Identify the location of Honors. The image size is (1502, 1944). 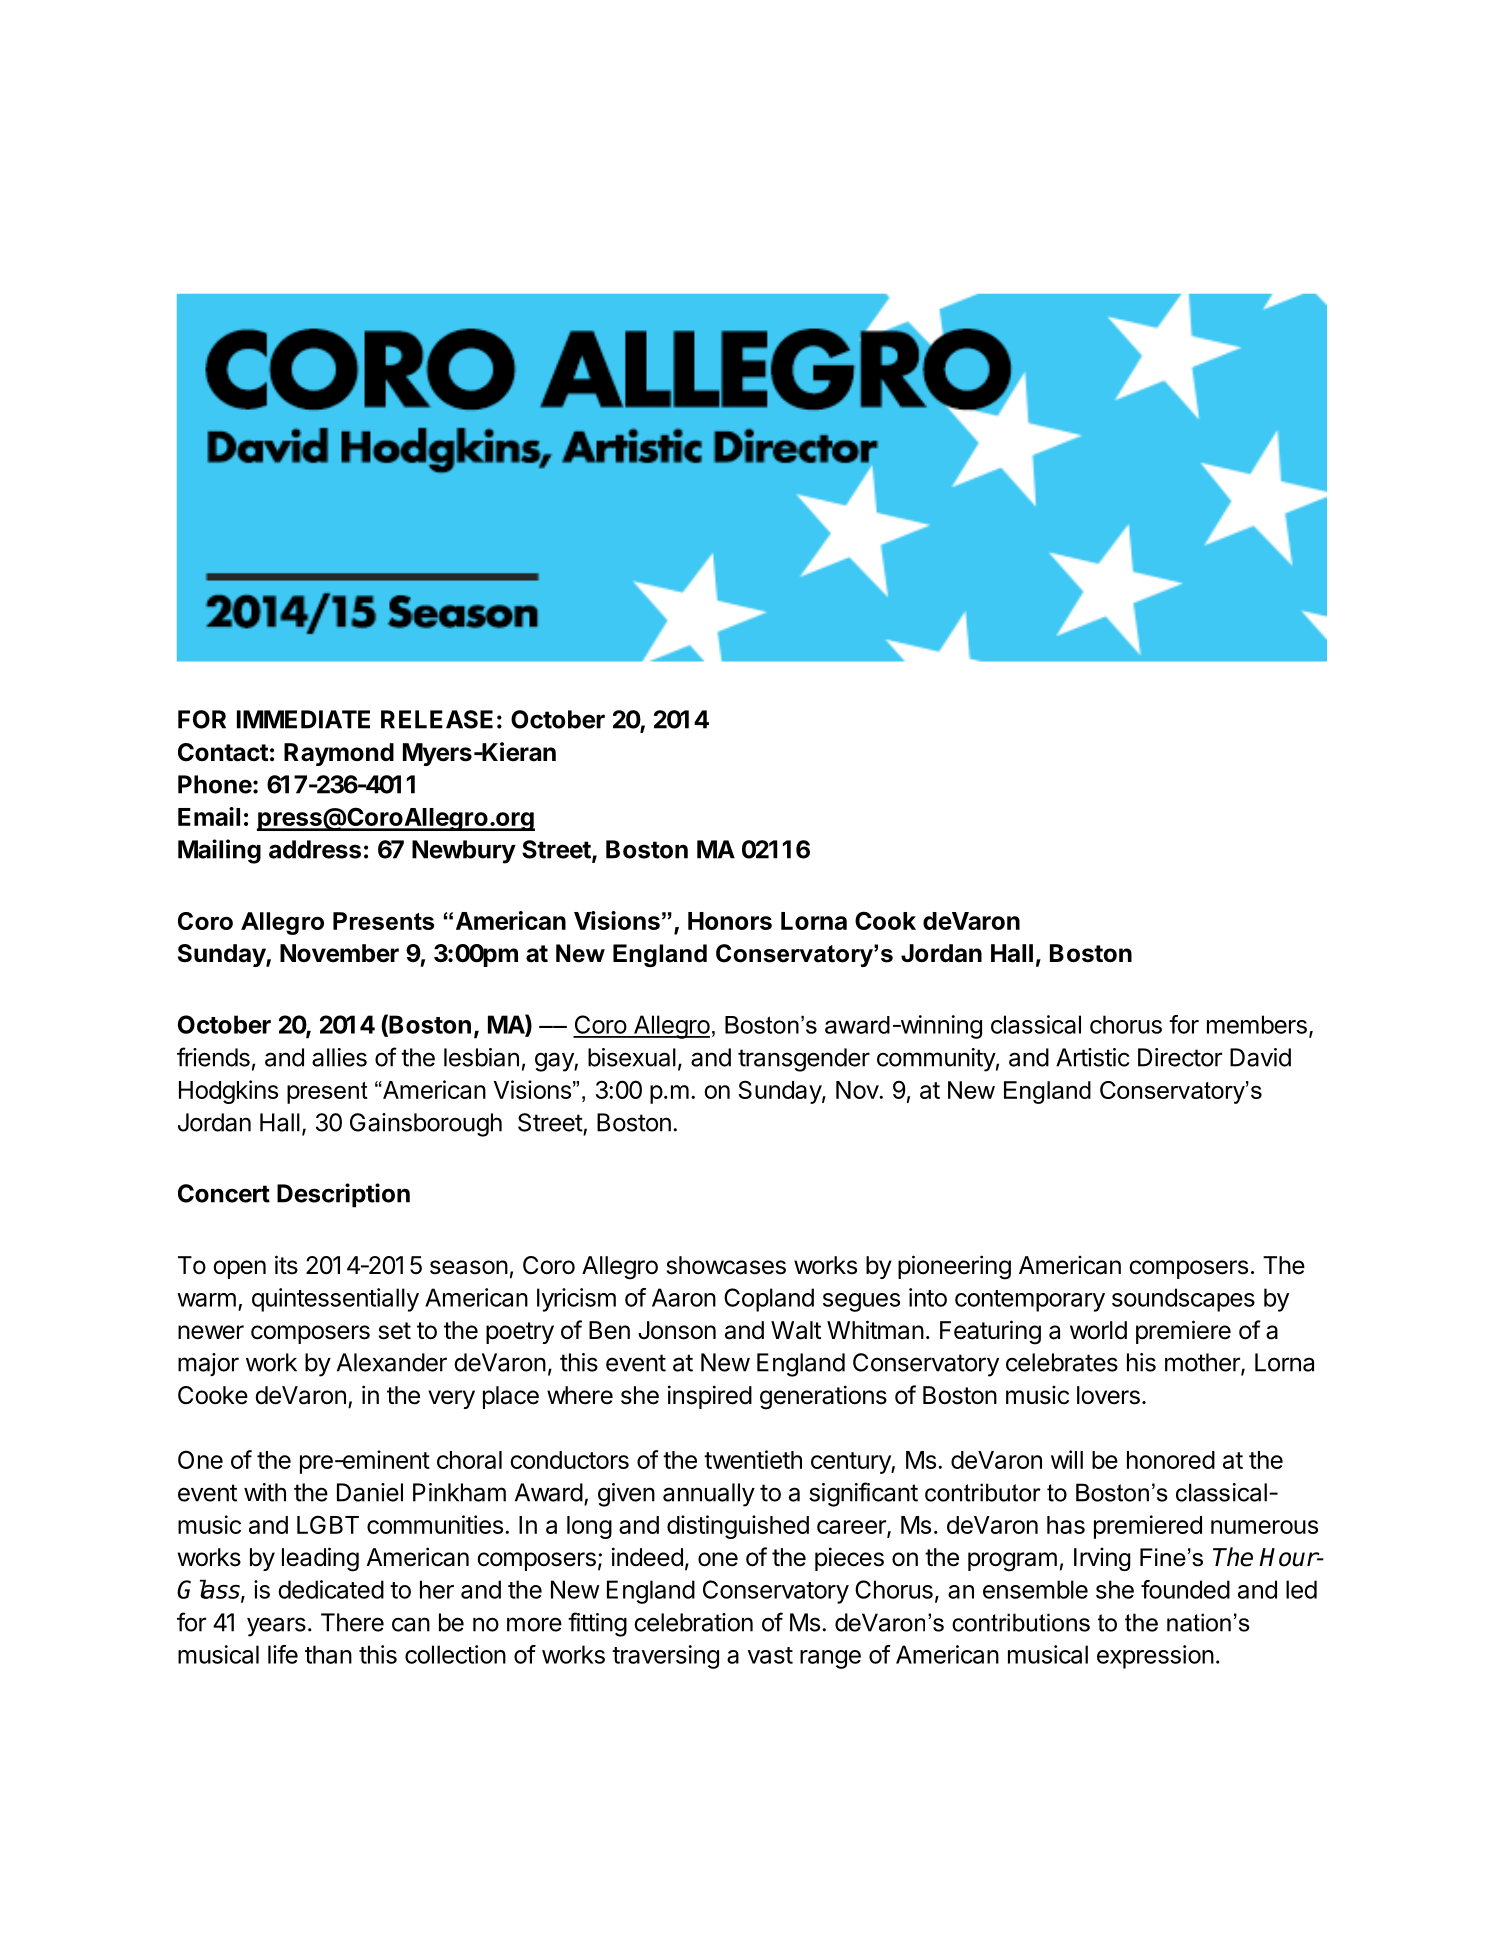
(730, 921).
